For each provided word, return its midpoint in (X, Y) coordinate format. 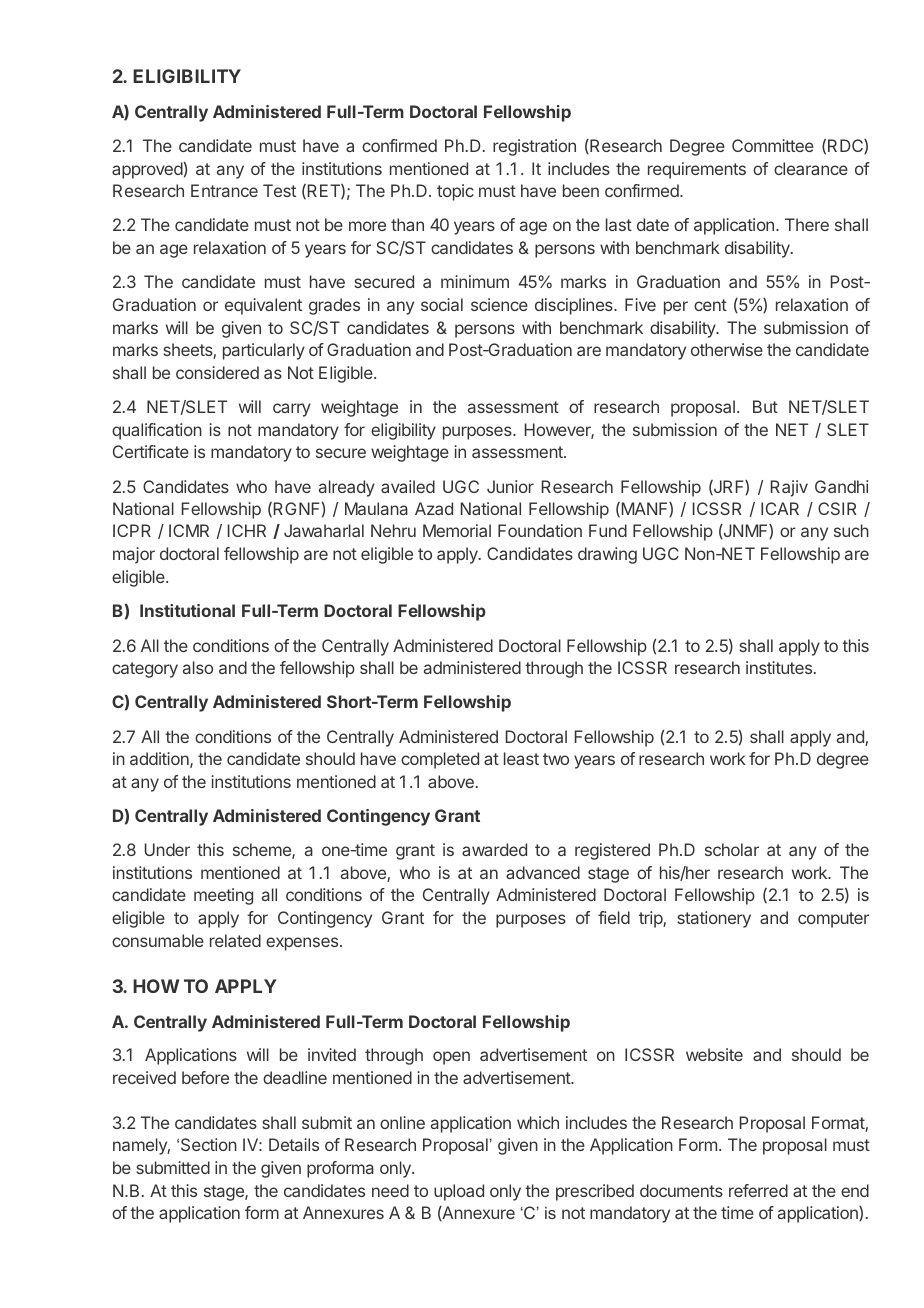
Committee (773, 145)
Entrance (224, 190)
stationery (714, 919)
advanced (543, 872)
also (198, 667)
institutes (779, 667)
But (765, 406)
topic (455, 192)
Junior (510, 486)
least (521, 758)
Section (209, 1144)
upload (459, 1192)
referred (758, 1190)
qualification (157, 431)
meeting (223, 896)
